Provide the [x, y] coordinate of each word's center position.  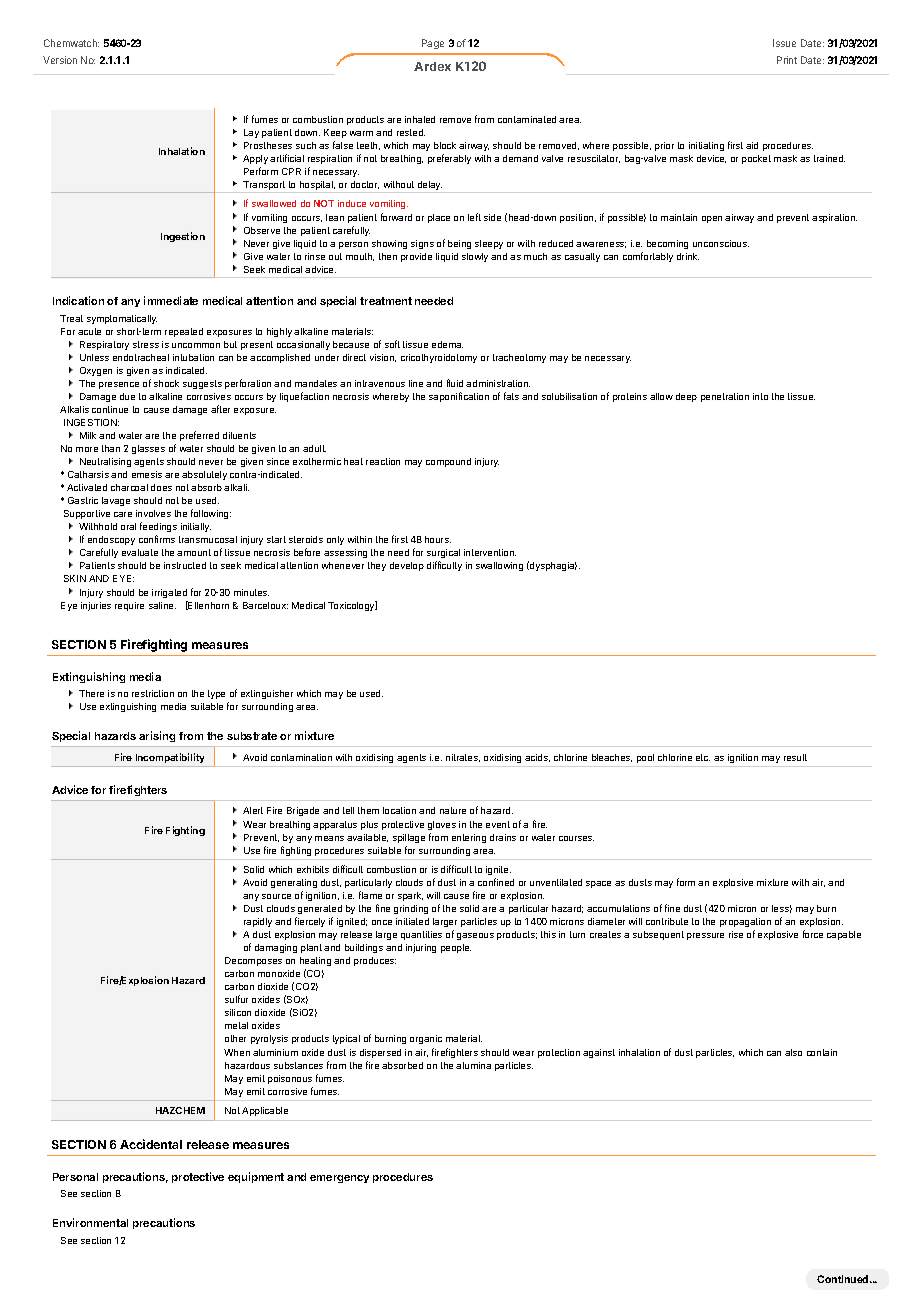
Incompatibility [170, 758]
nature [453, 810]
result [795, 757]
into [760, 396]
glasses [148, 449]
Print [787, 60]
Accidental [151, 1144]
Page [433, 44]
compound [448, 462]
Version [60, 60]
